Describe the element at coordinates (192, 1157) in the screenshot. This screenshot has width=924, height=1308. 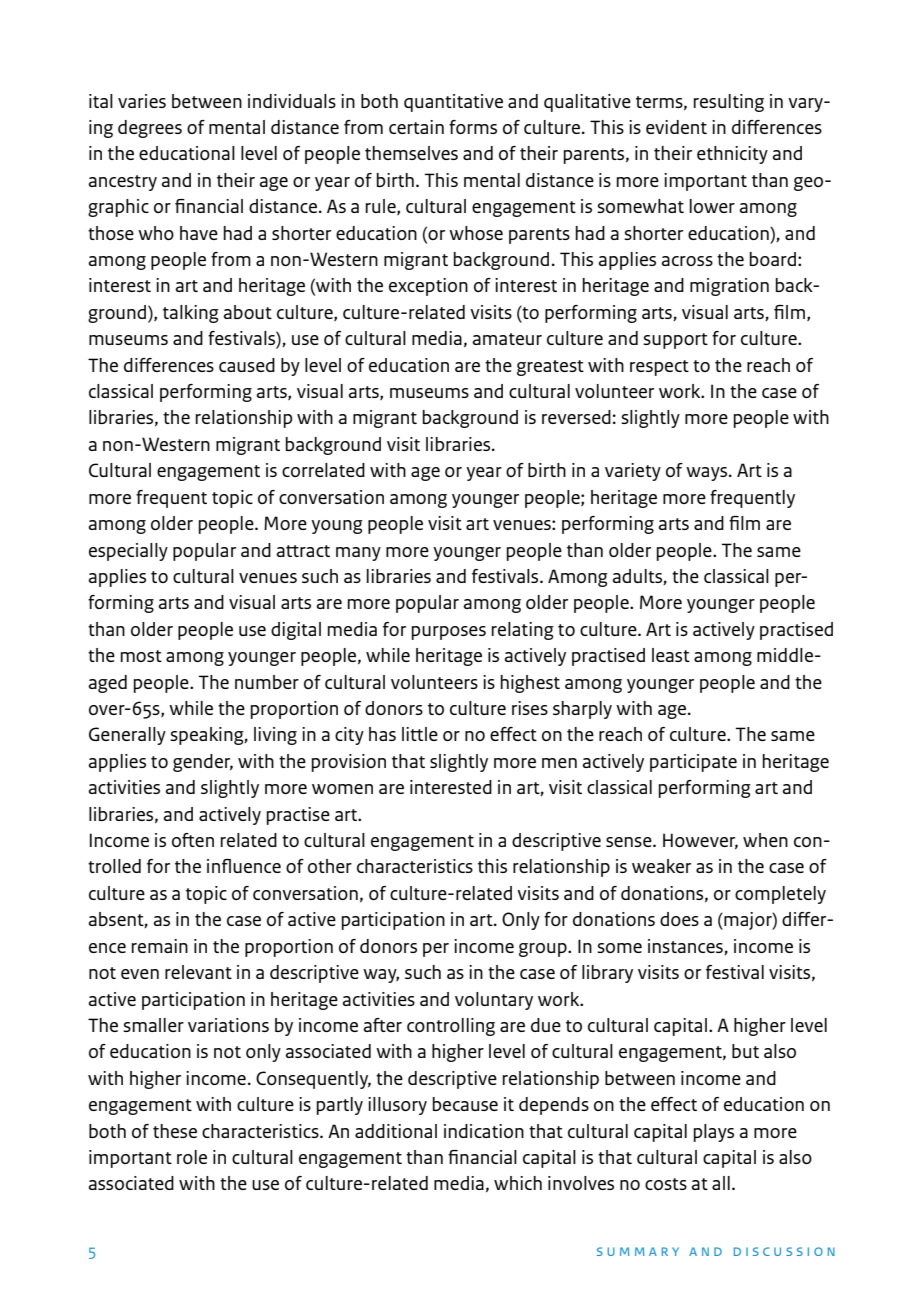
I see `role` at that location.
